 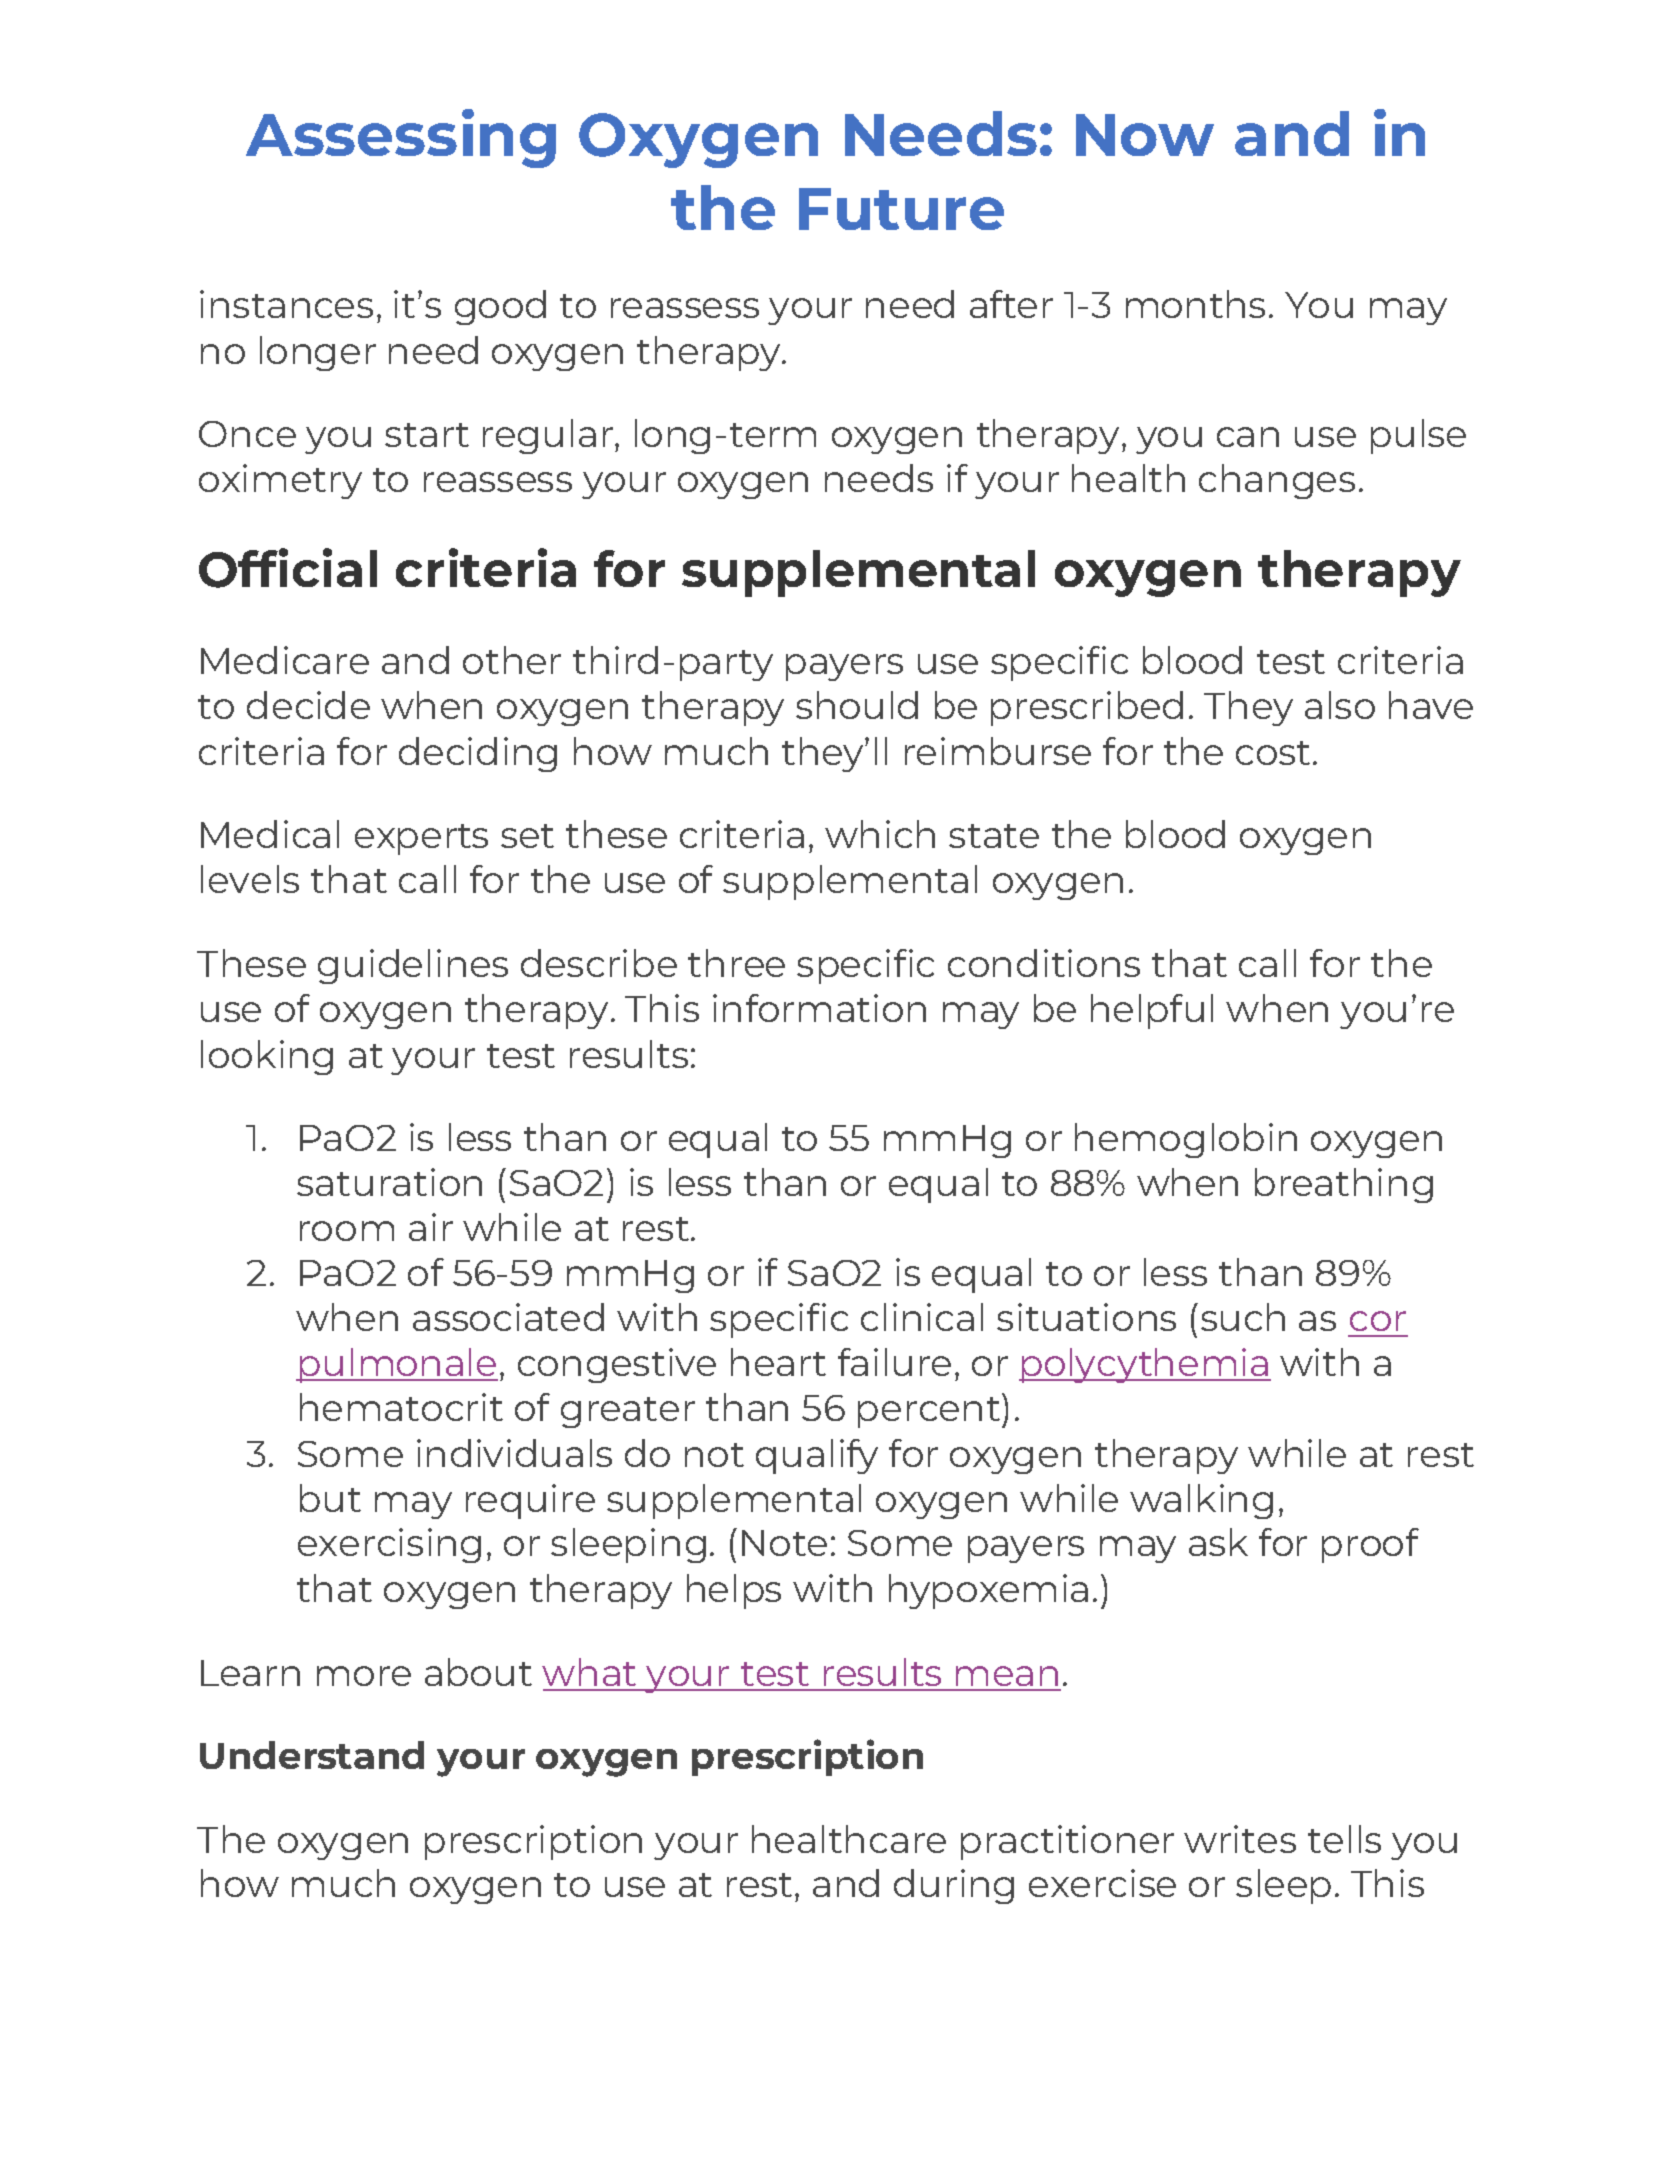 I want to click on Future, so click(x=901, y=209).
